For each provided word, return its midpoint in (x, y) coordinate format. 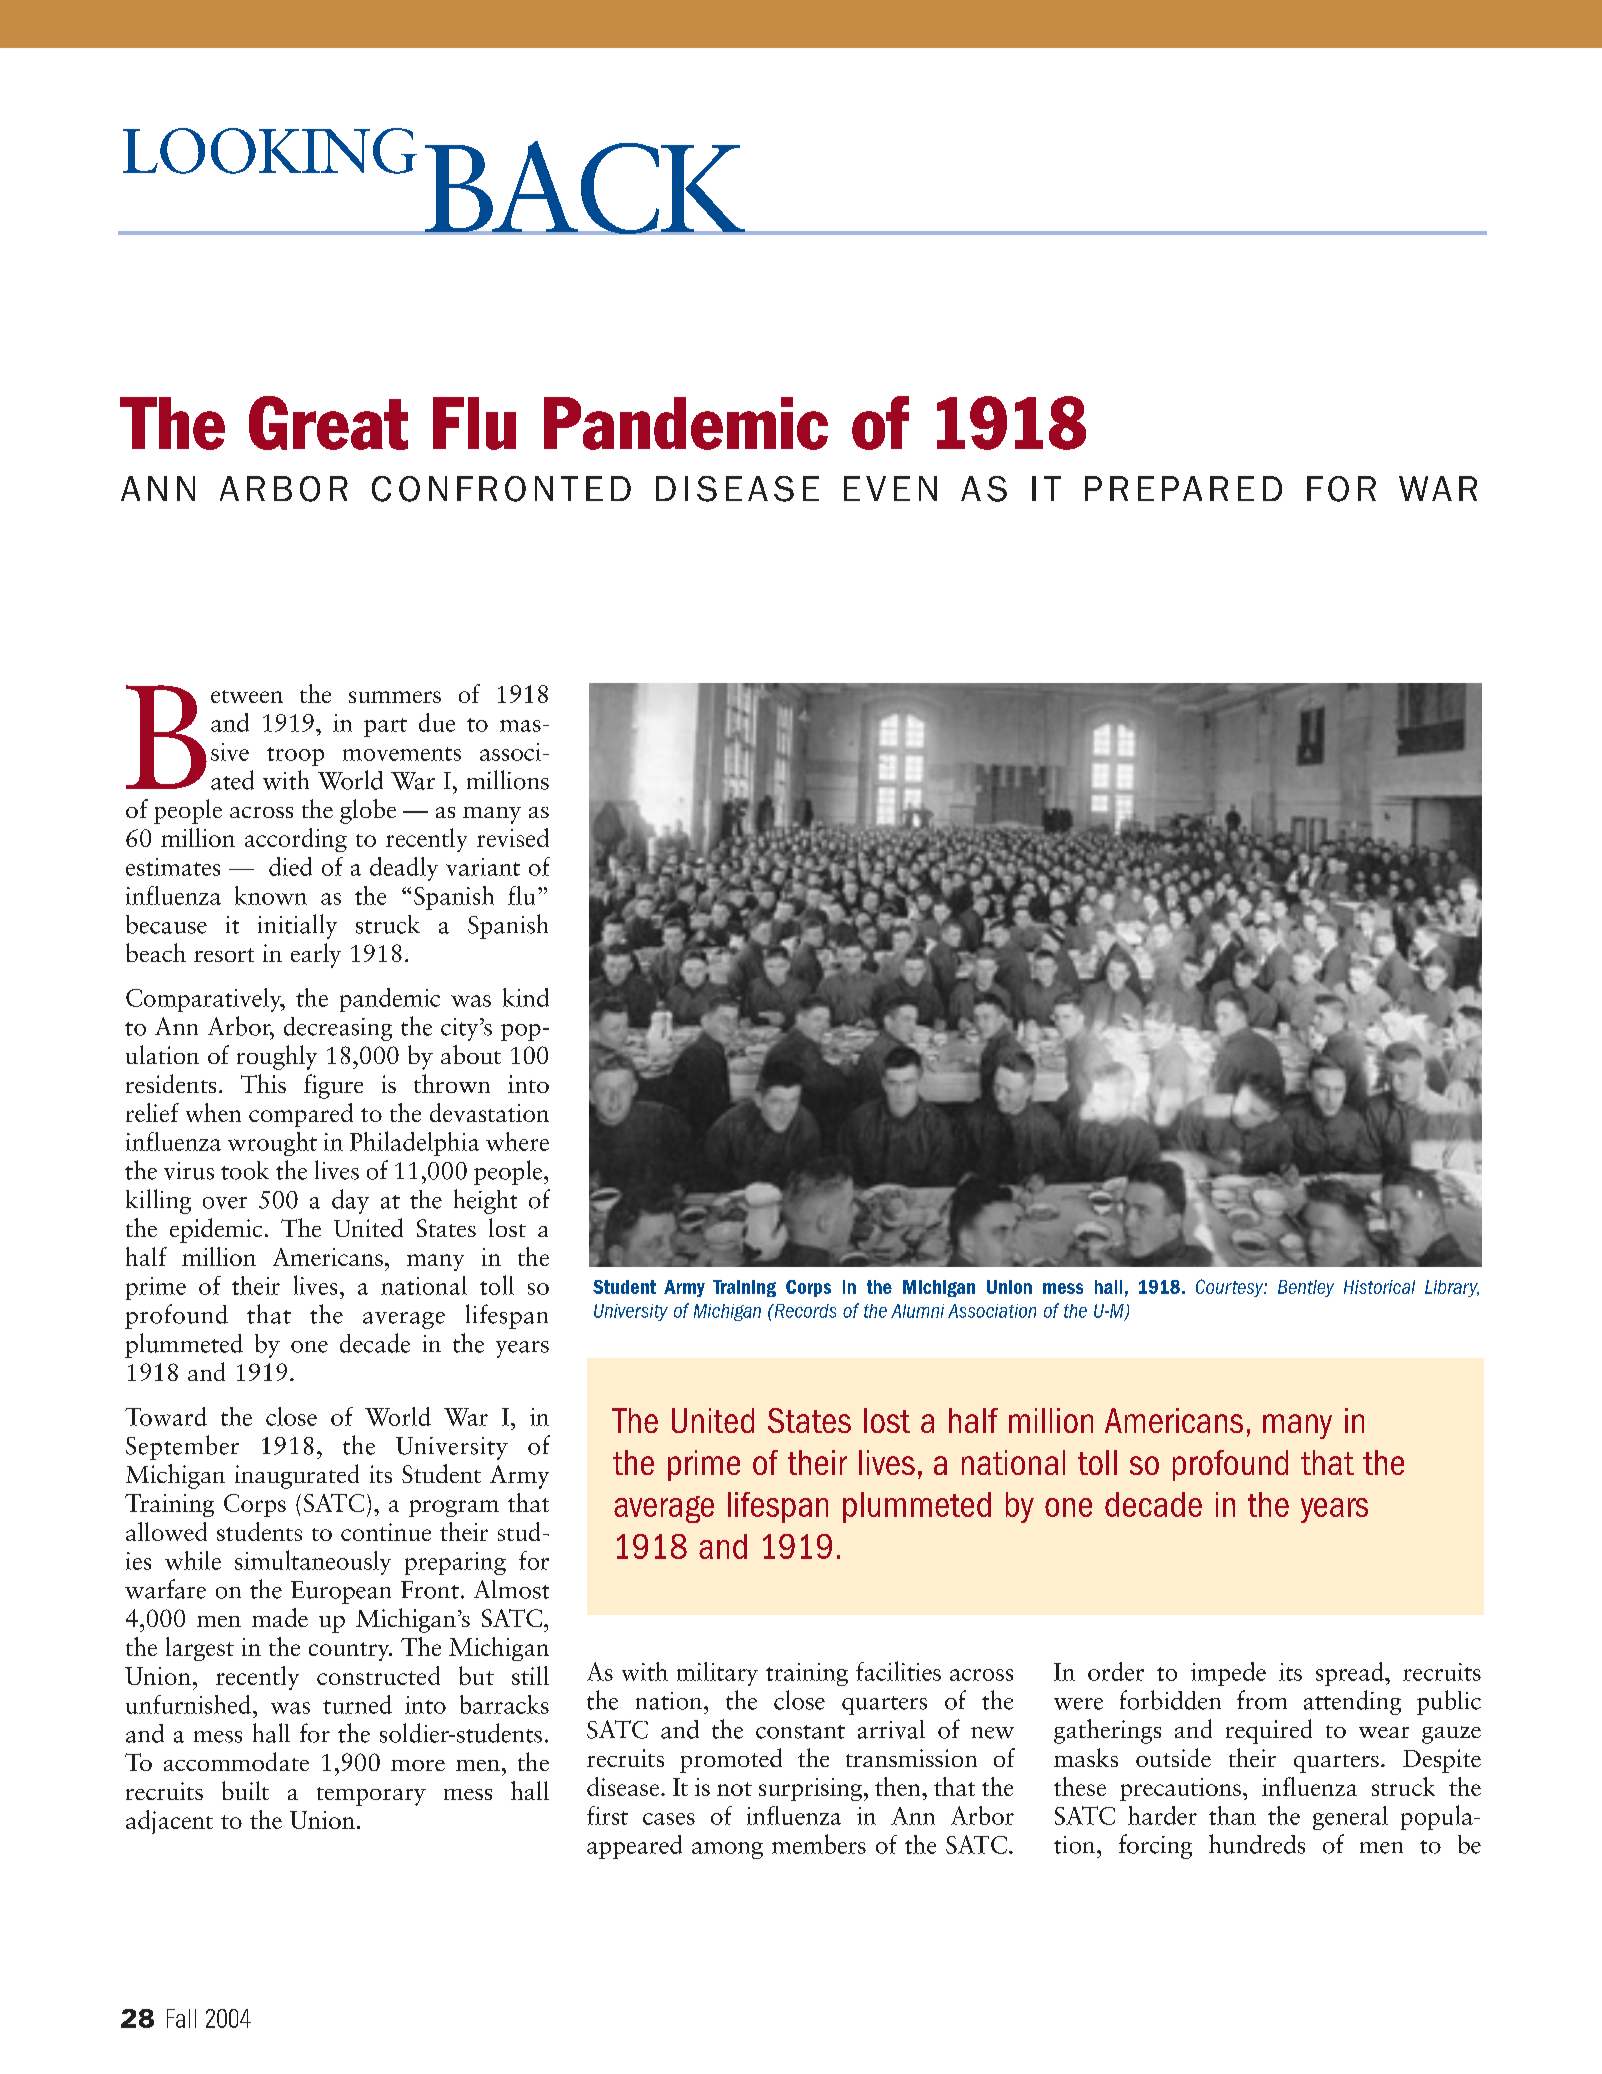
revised (513, 837)
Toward (166, 1416)
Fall (181, 2018)
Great (328, 423)
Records (804, 1311)
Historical (1379, 1287)
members (819, 1844)
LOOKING (270, 151)
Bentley (1306, 1288)
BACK (585, 188)
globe (368, 811)
